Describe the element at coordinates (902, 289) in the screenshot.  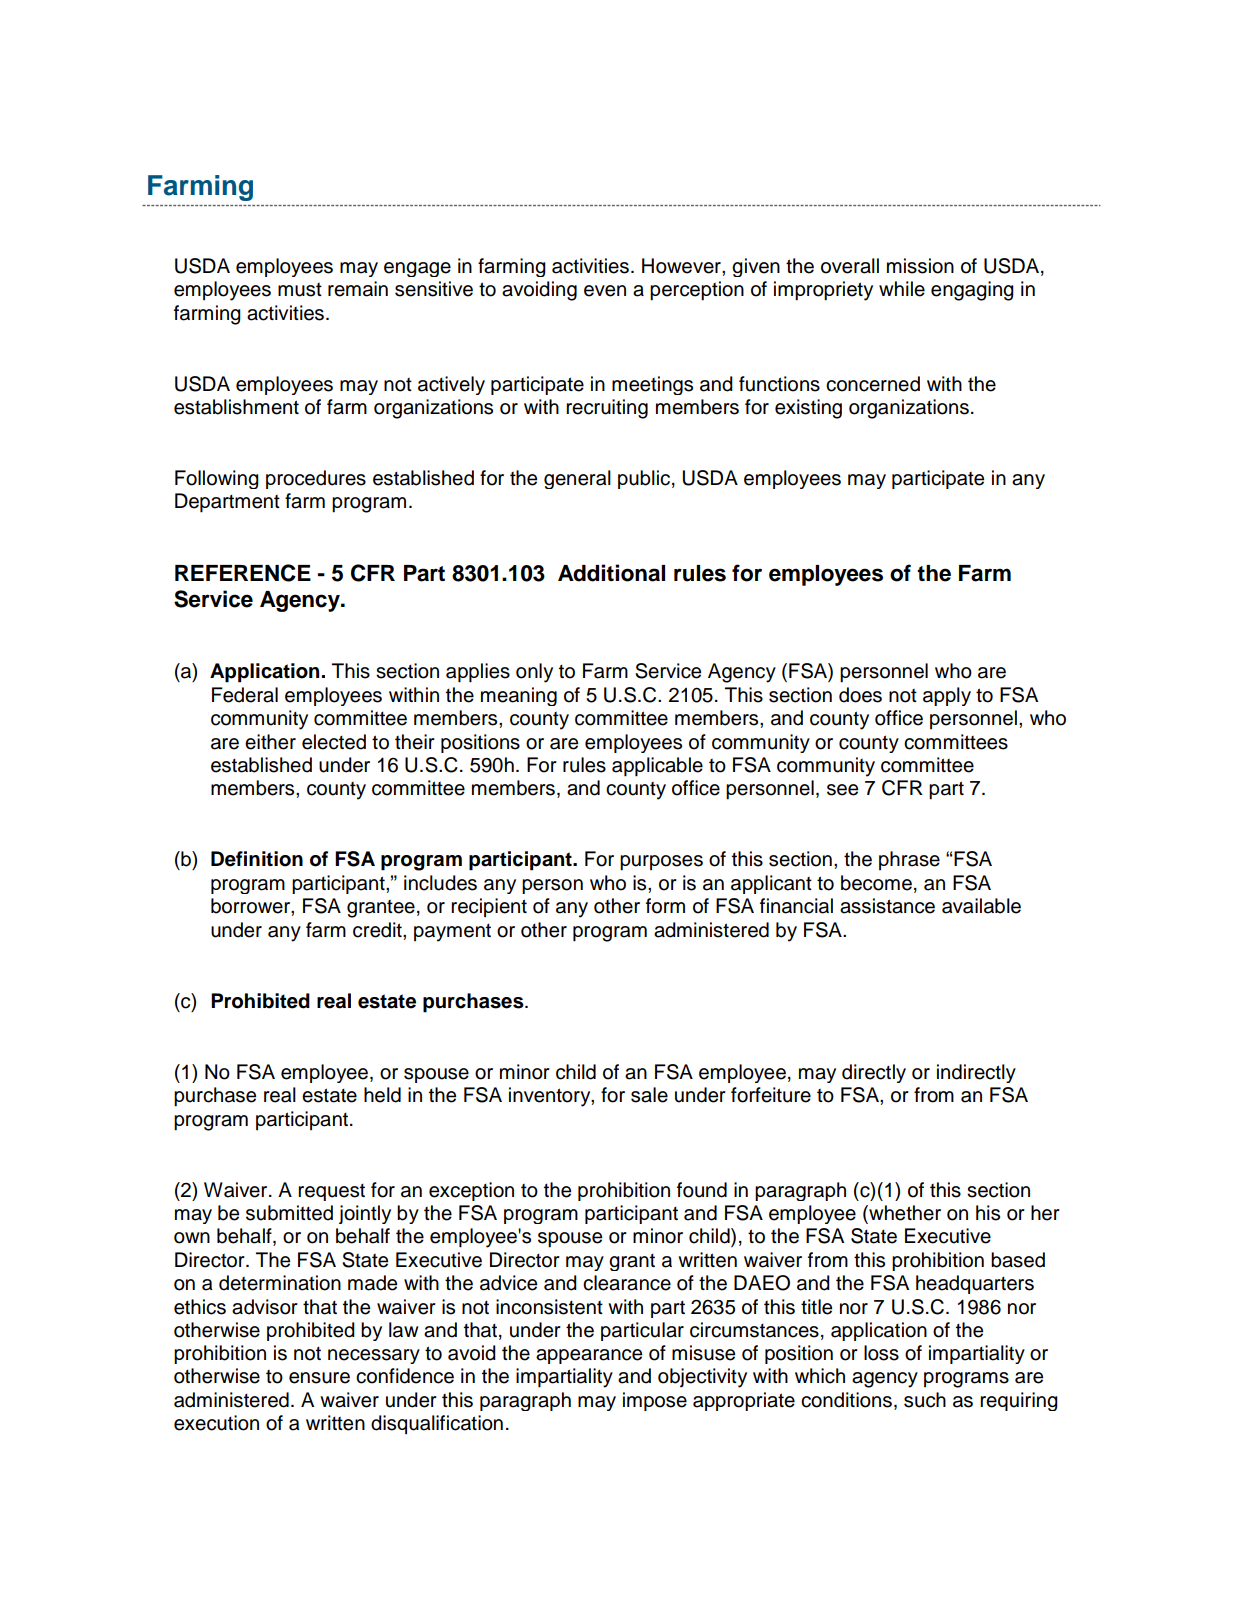
I see `while` at that location.
